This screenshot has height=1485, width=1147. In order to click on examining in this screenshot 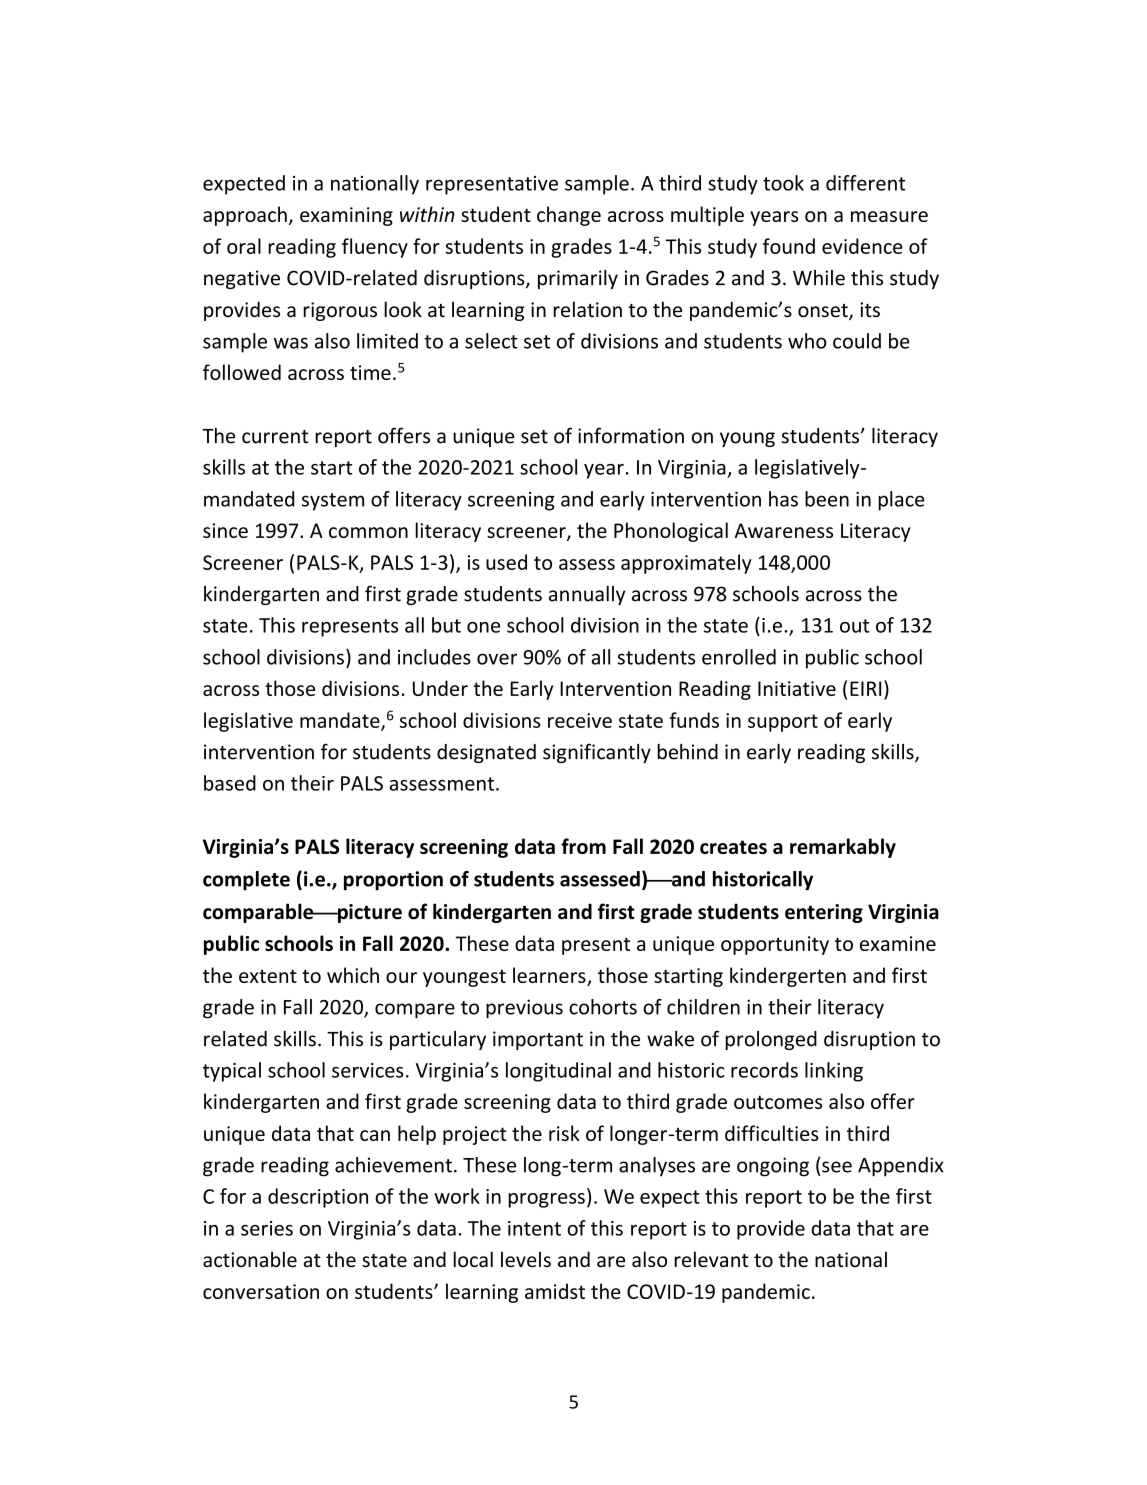, I will do `click(346, 216)`.
